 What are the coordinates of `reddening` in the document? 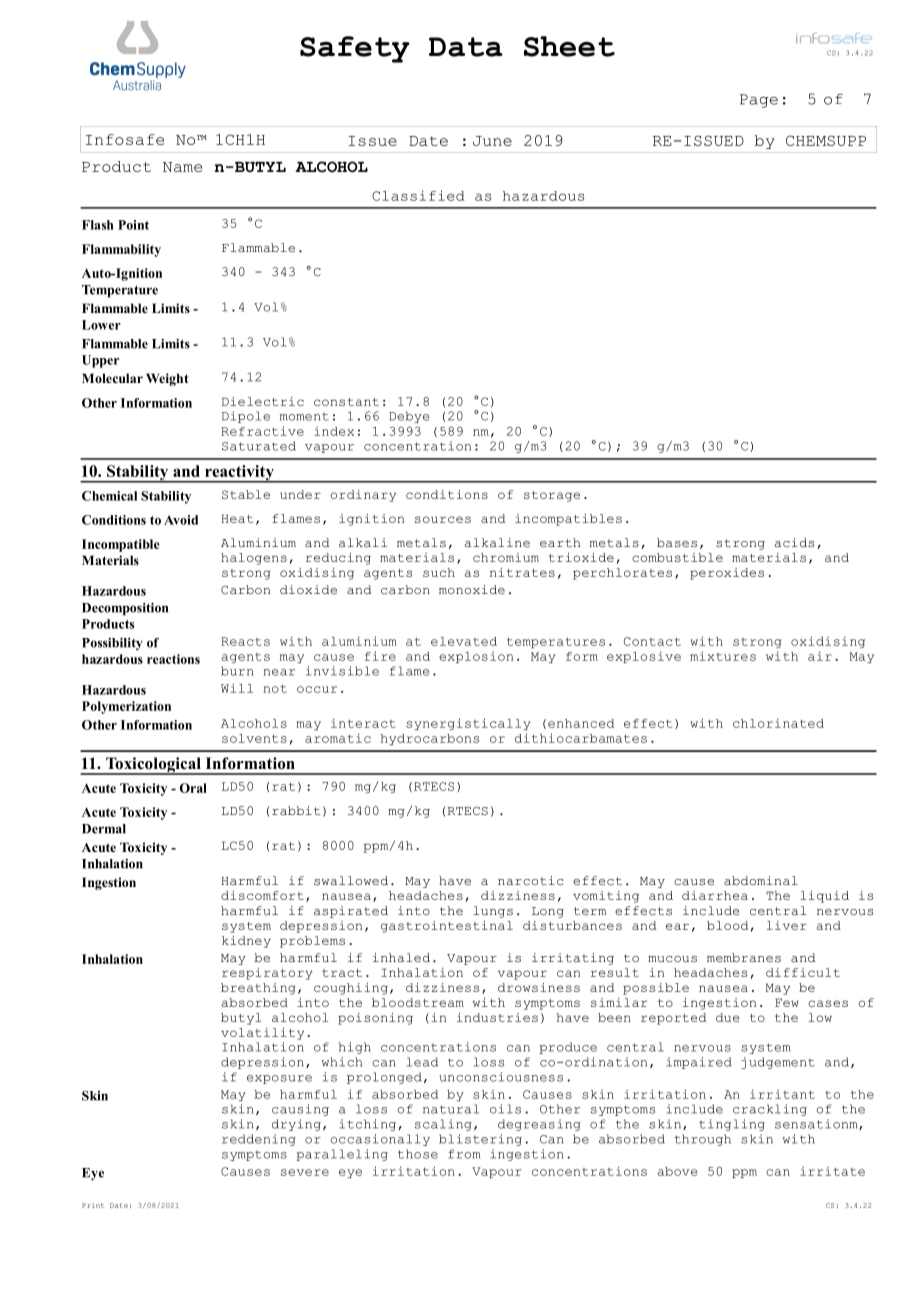 It's located at (259, 1140).
